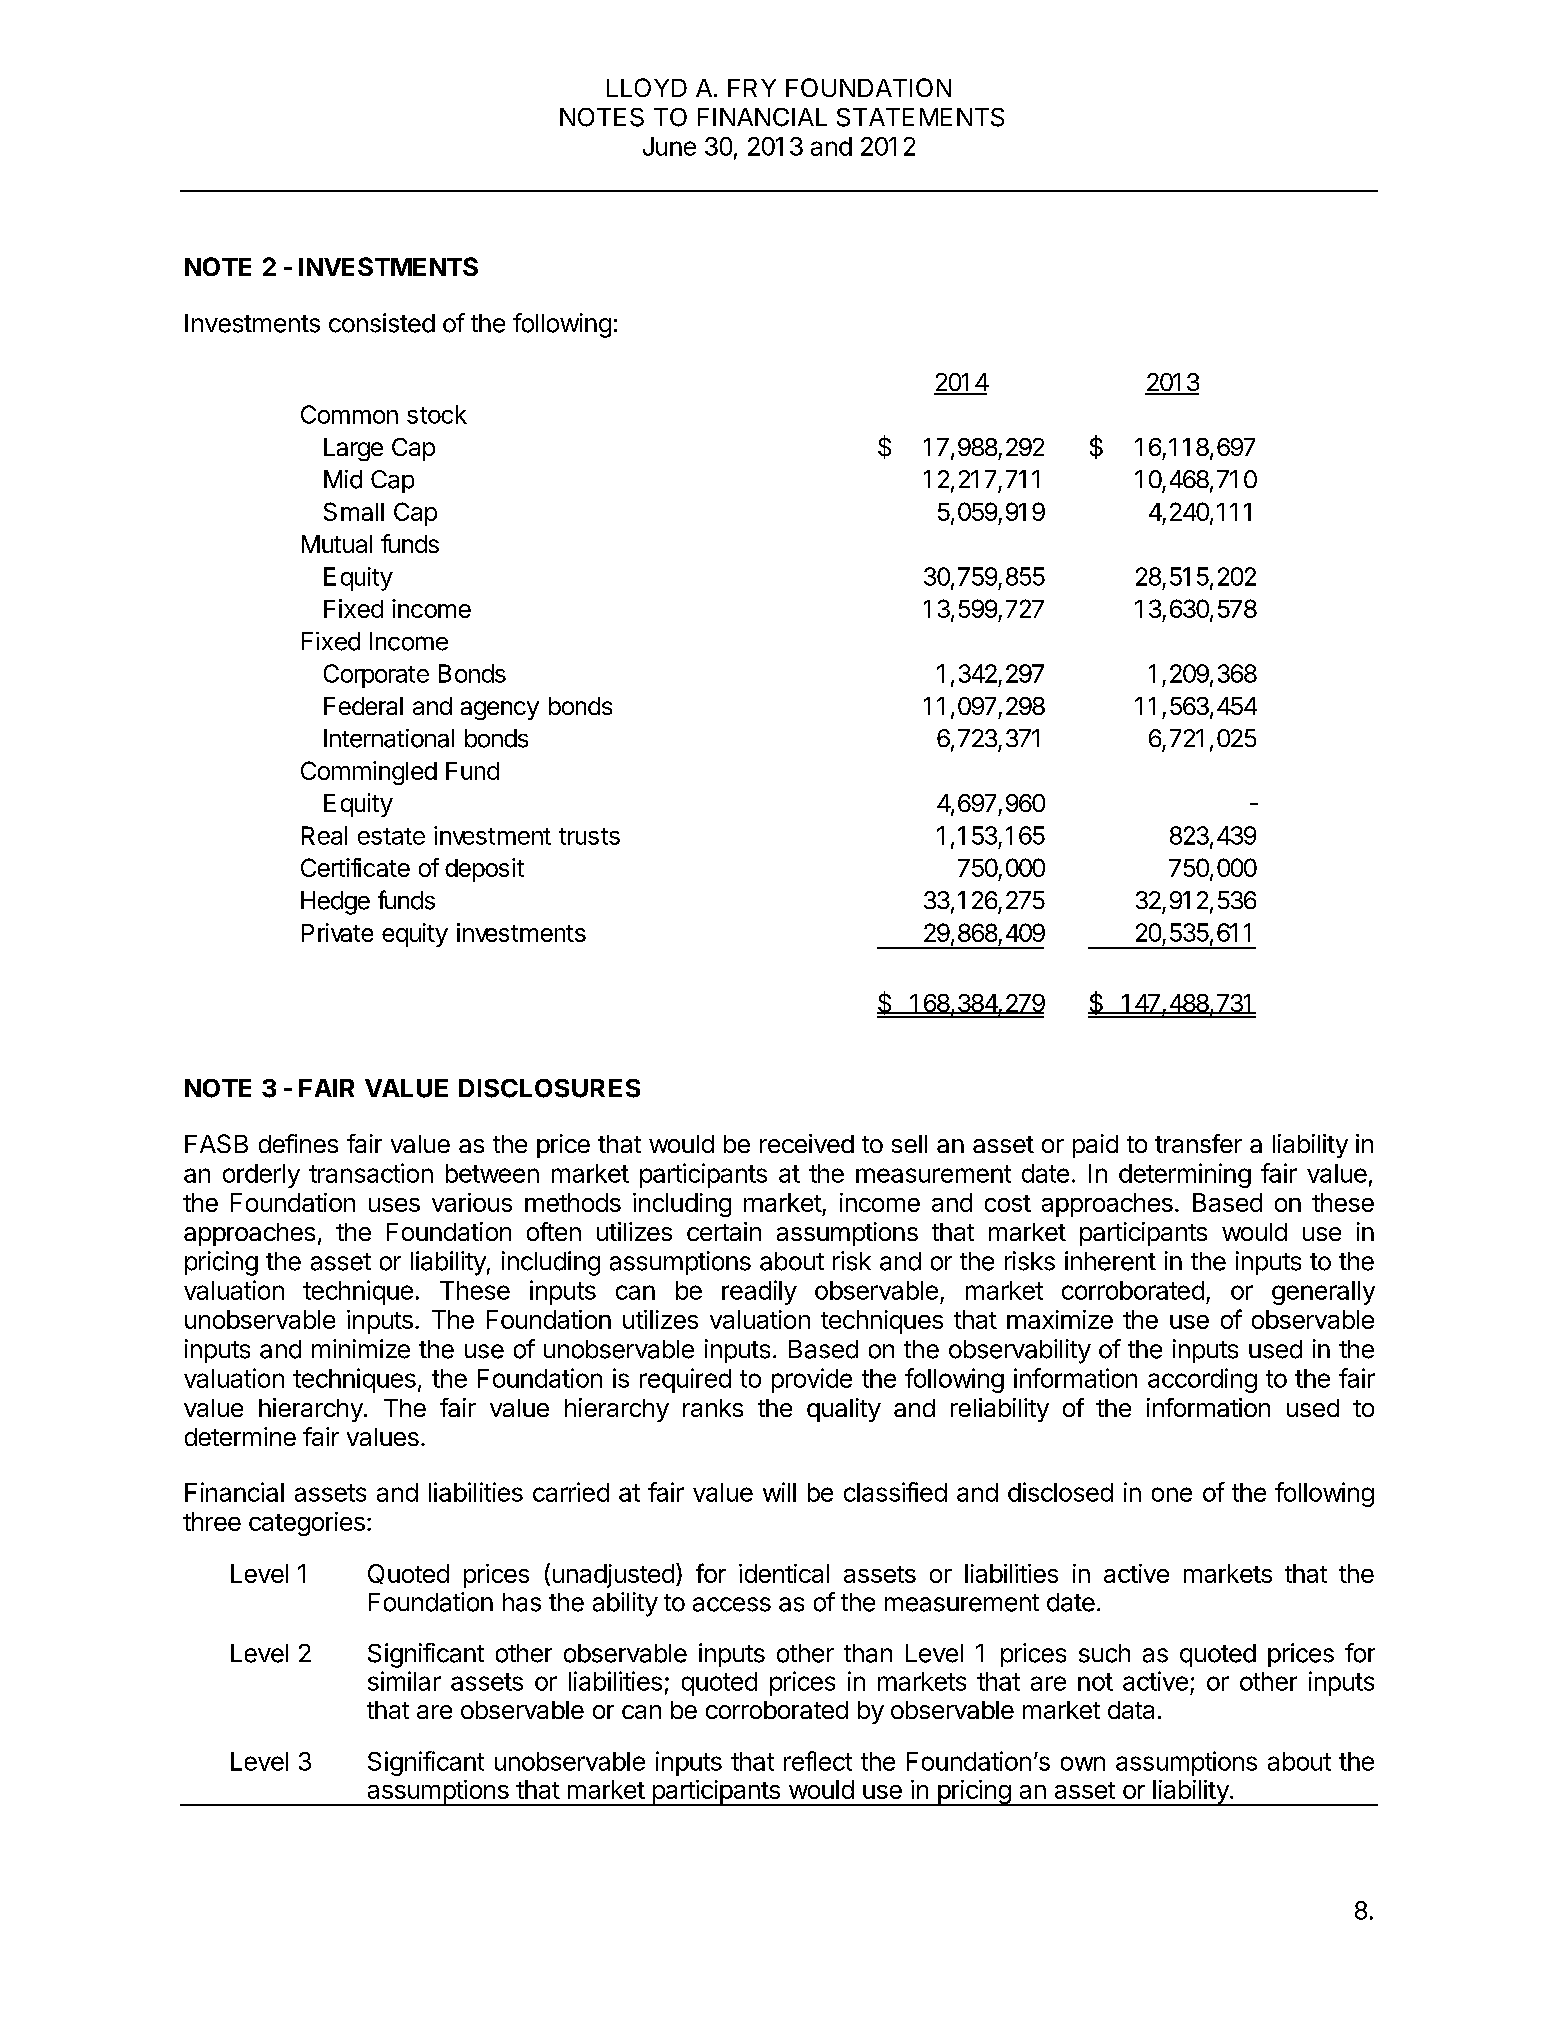 The height and width of the screenshot is (2017, 1558). Describe the element at coordinates (920, 117) in the screenshot. I see `STATEMENTS` at that location.
